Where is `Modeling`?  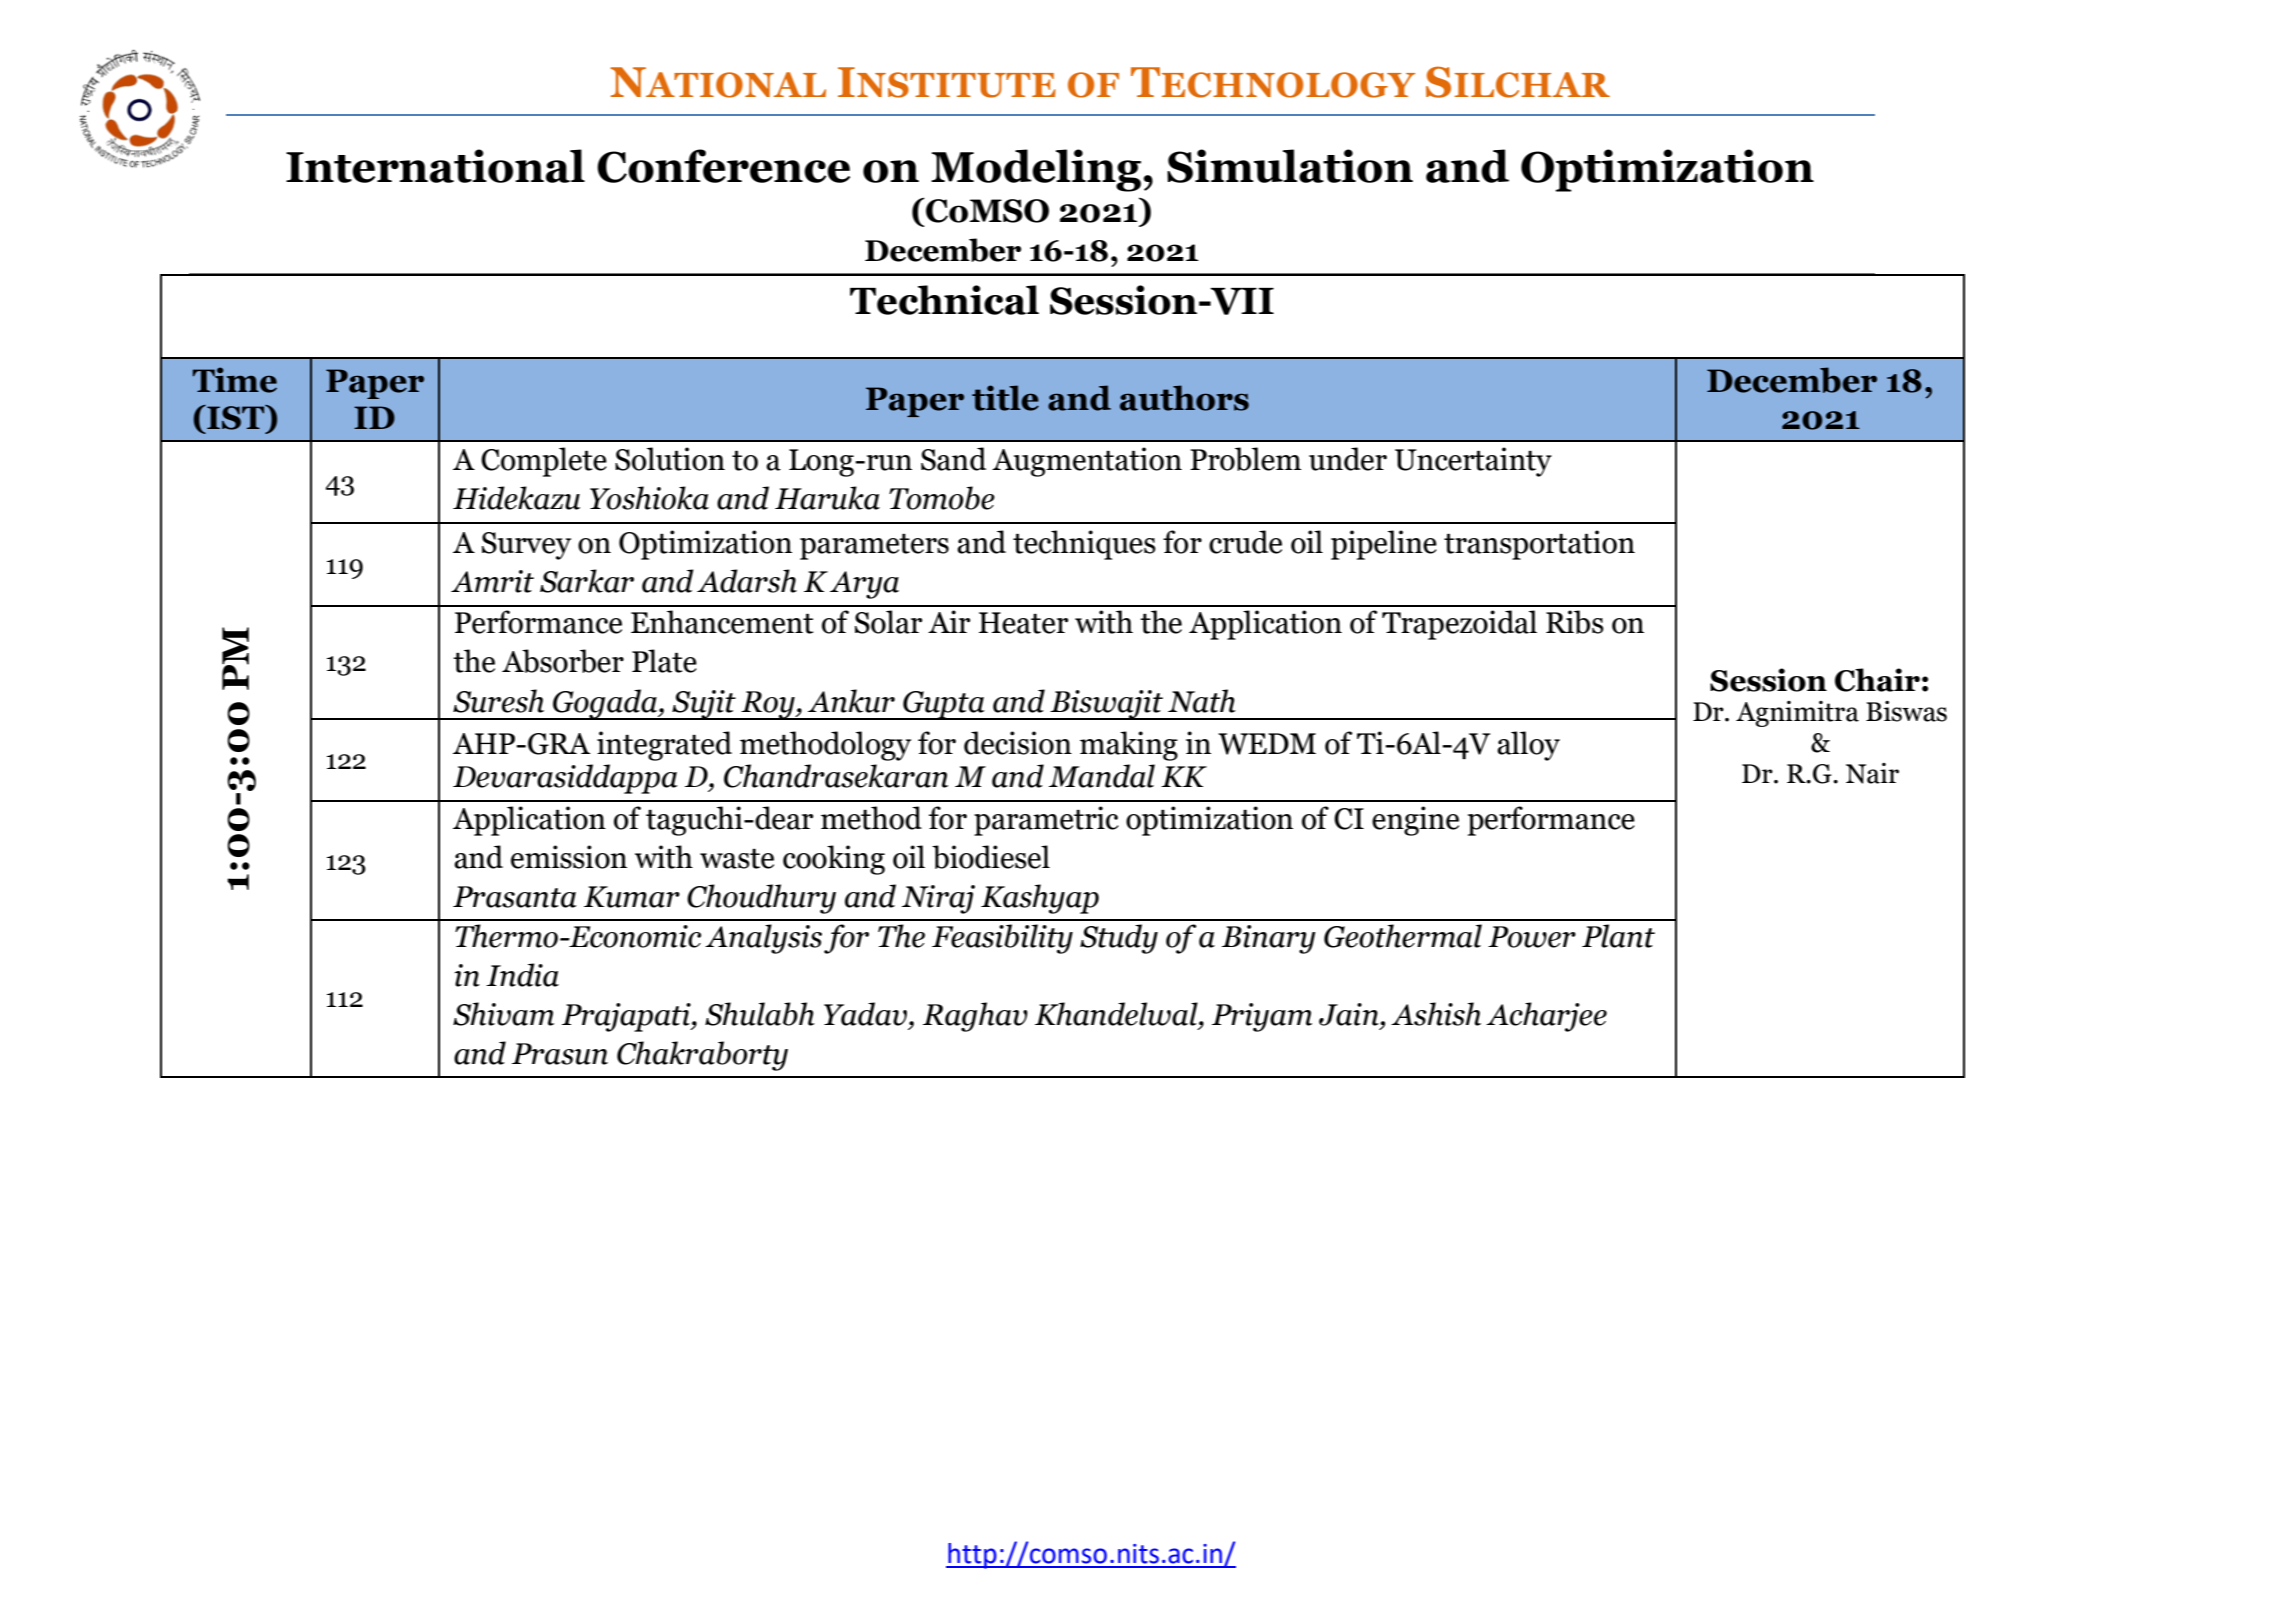 Modeling is located at coordinates (1037, 170).
